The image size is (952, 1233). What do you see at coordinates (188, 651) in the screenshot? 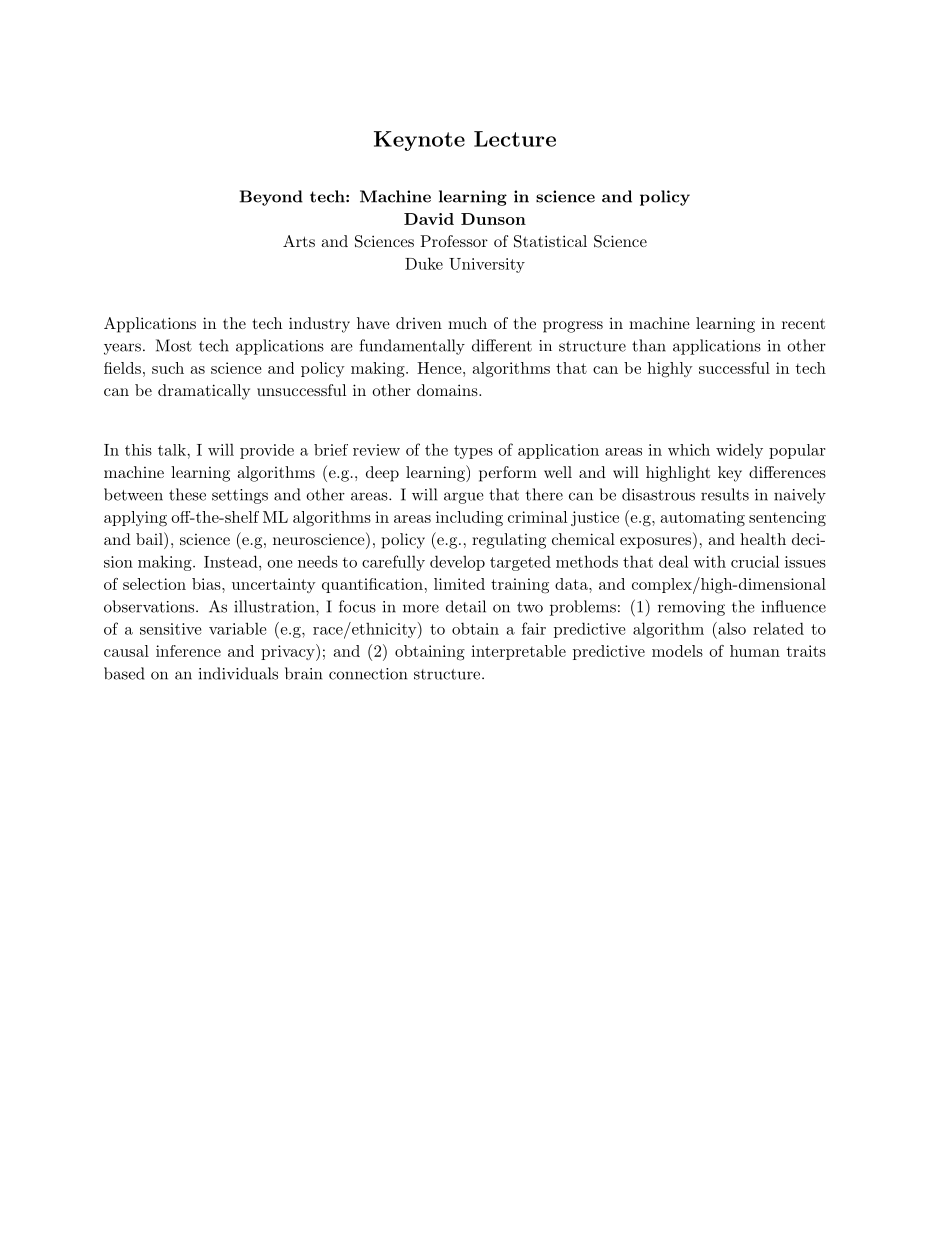
I see `inference` at bounding box center [188, 651].
